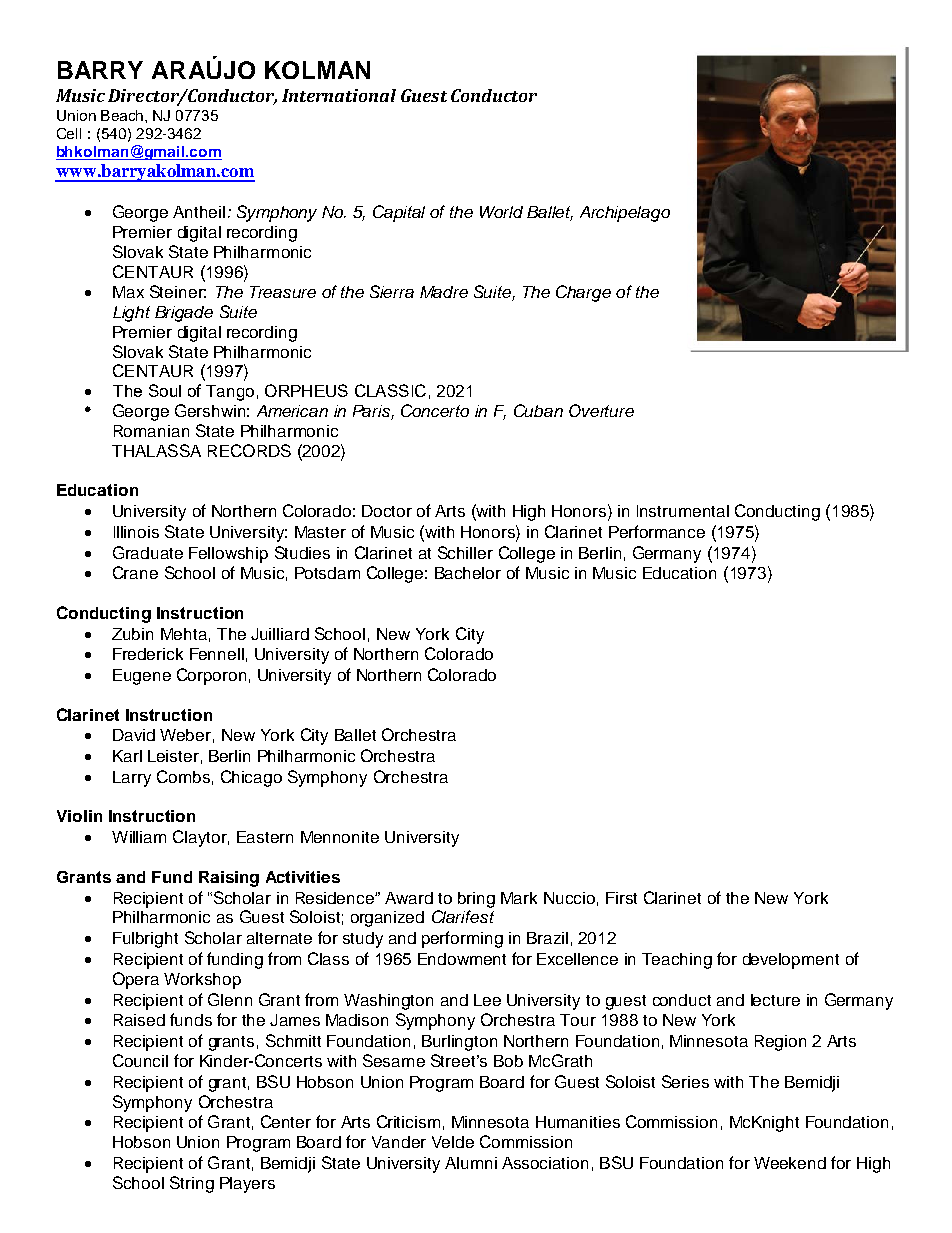  Describe the element at coordinates (192, 1184) in the screenshot. I see `String` at that location.
